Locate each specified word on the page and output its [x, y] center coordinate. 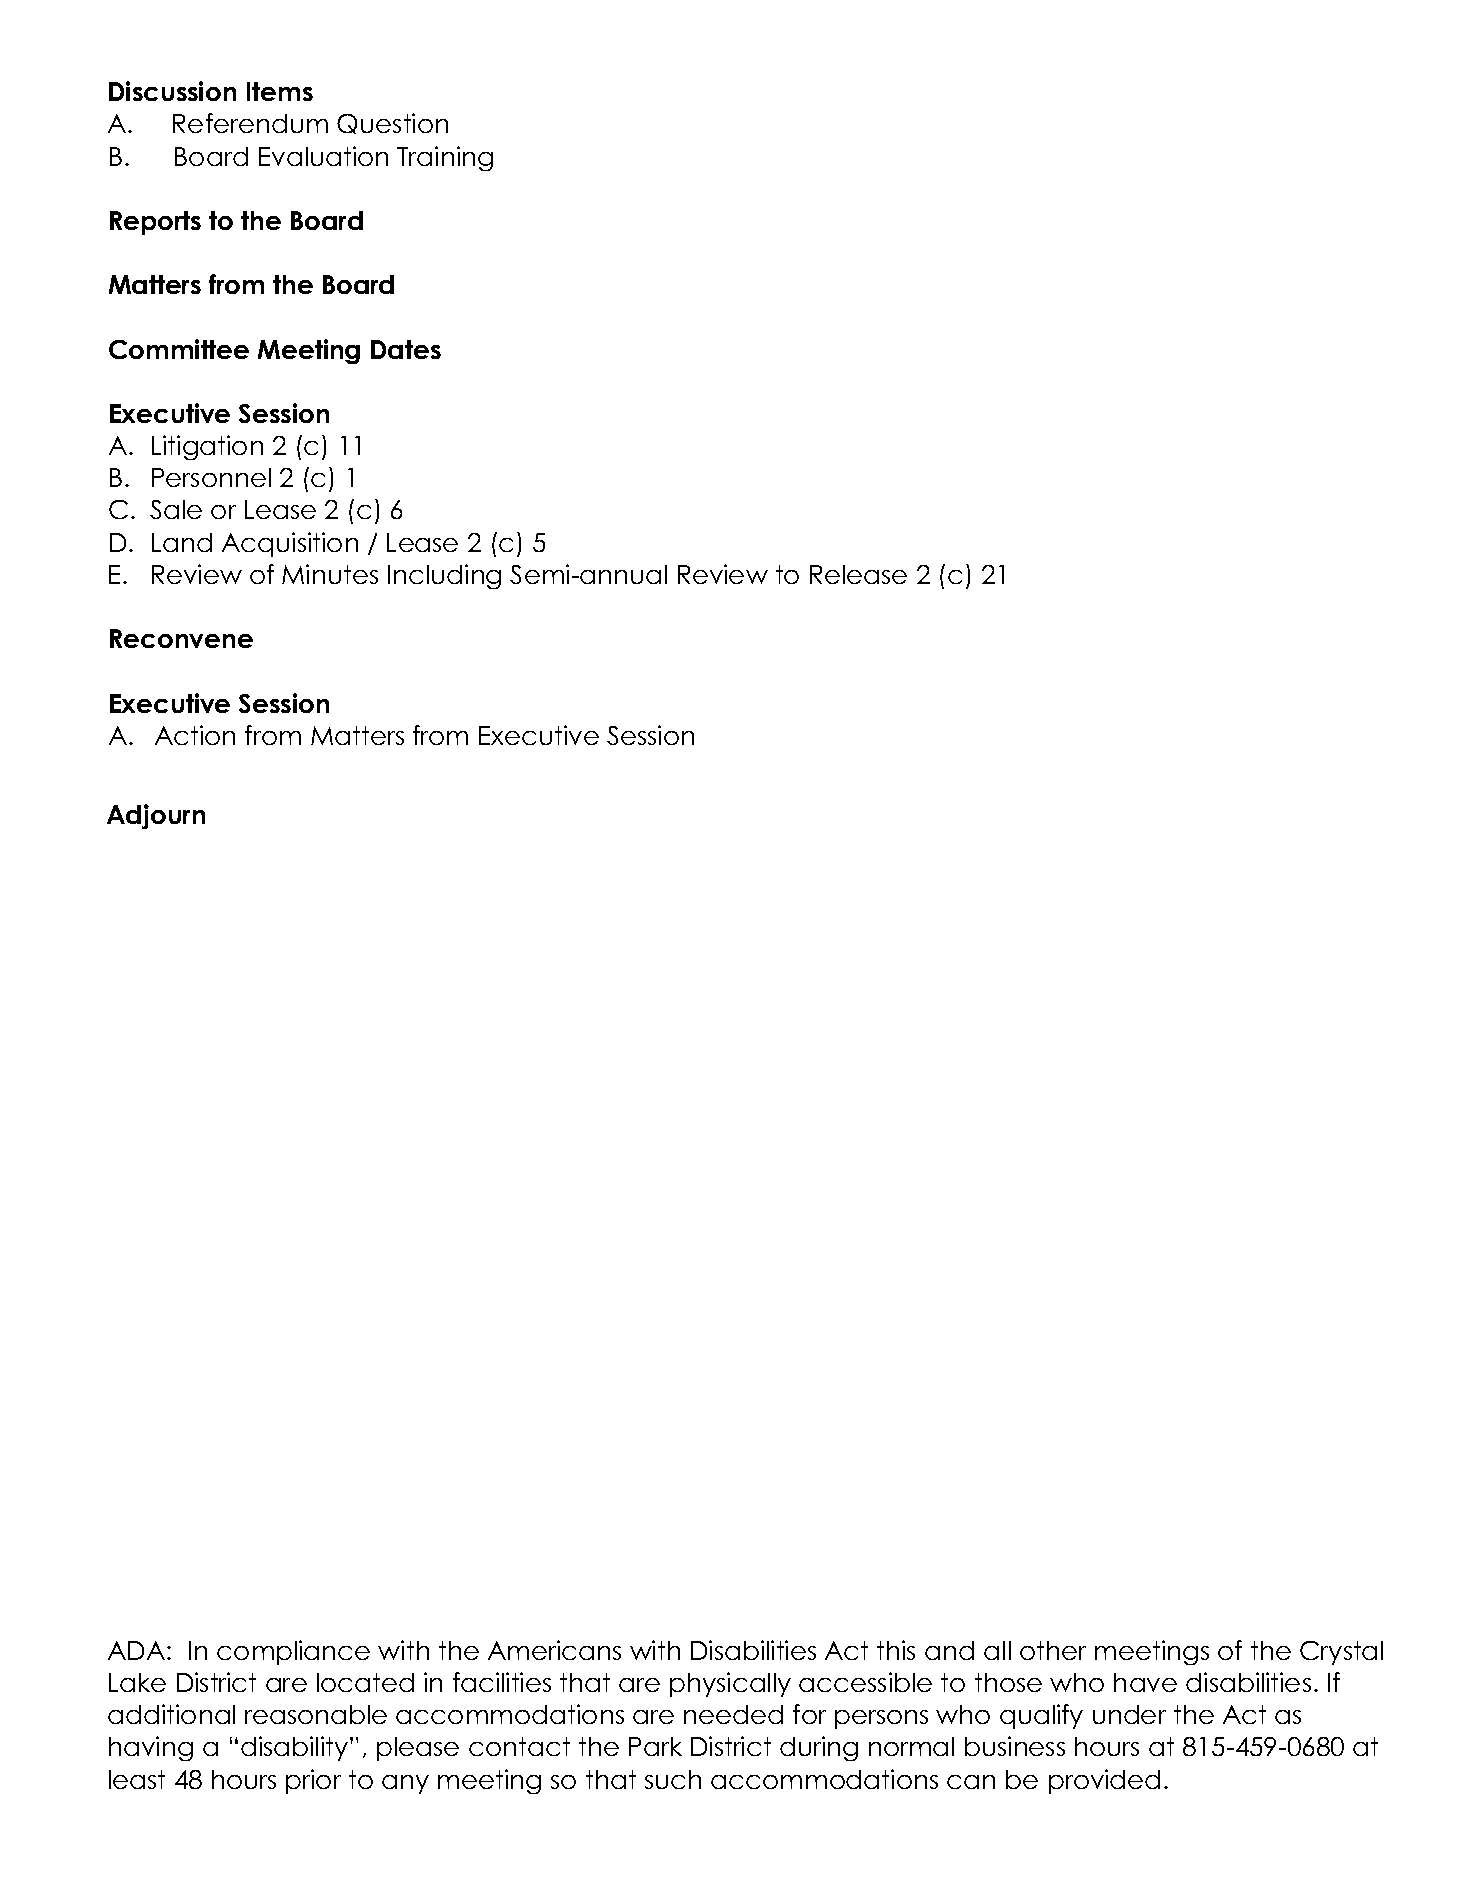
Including [444, 576]
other [1053, 1650]
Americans [554, 1650]
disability [296, 1748]
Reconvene [181, 638]
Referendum [250, 123]
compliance [293, 1652]
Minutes [330, 574]
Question [392, 123]
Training [445, 158]
